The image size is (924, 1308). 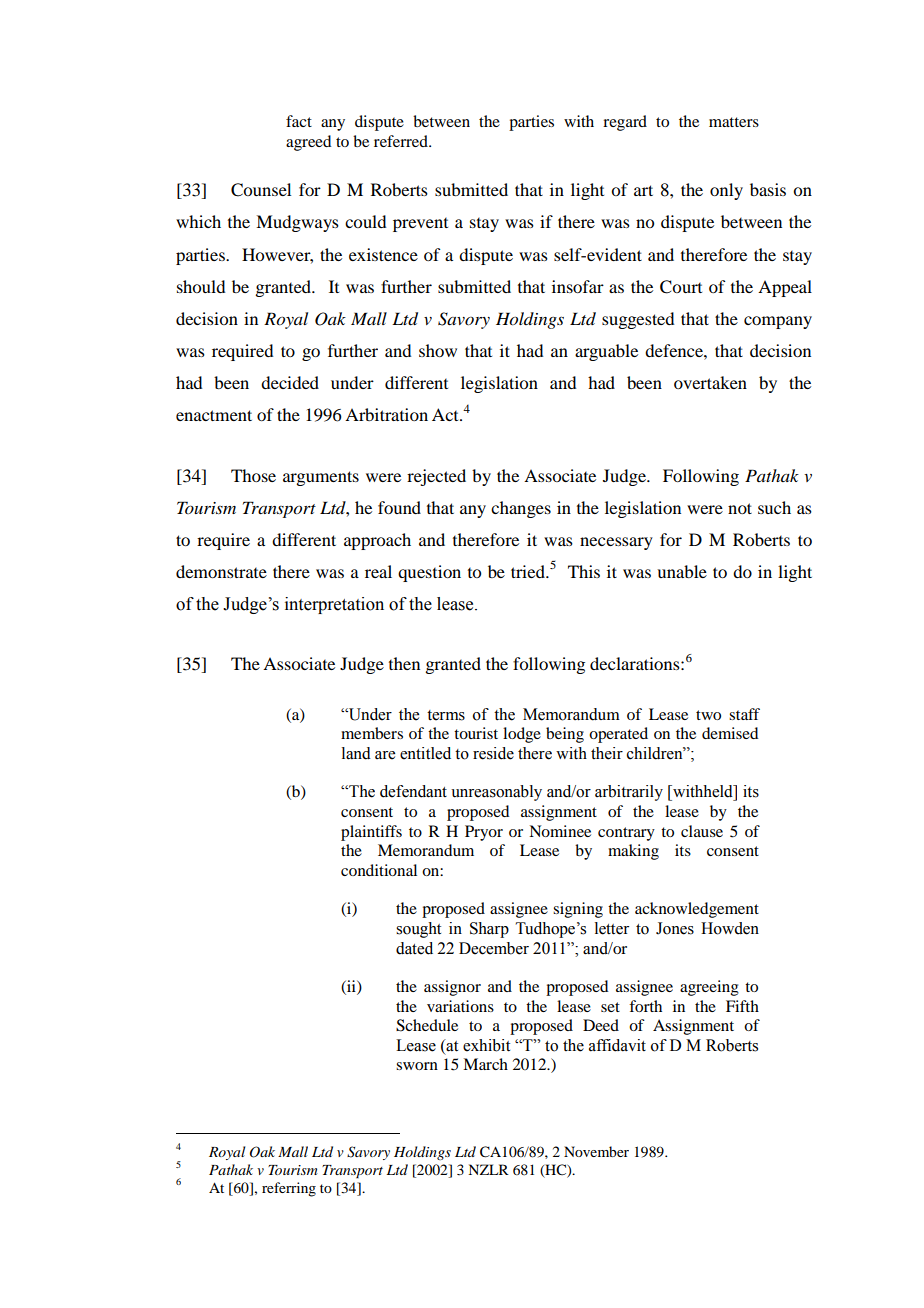 I want to click on referred, so click(x=402, y=141).
